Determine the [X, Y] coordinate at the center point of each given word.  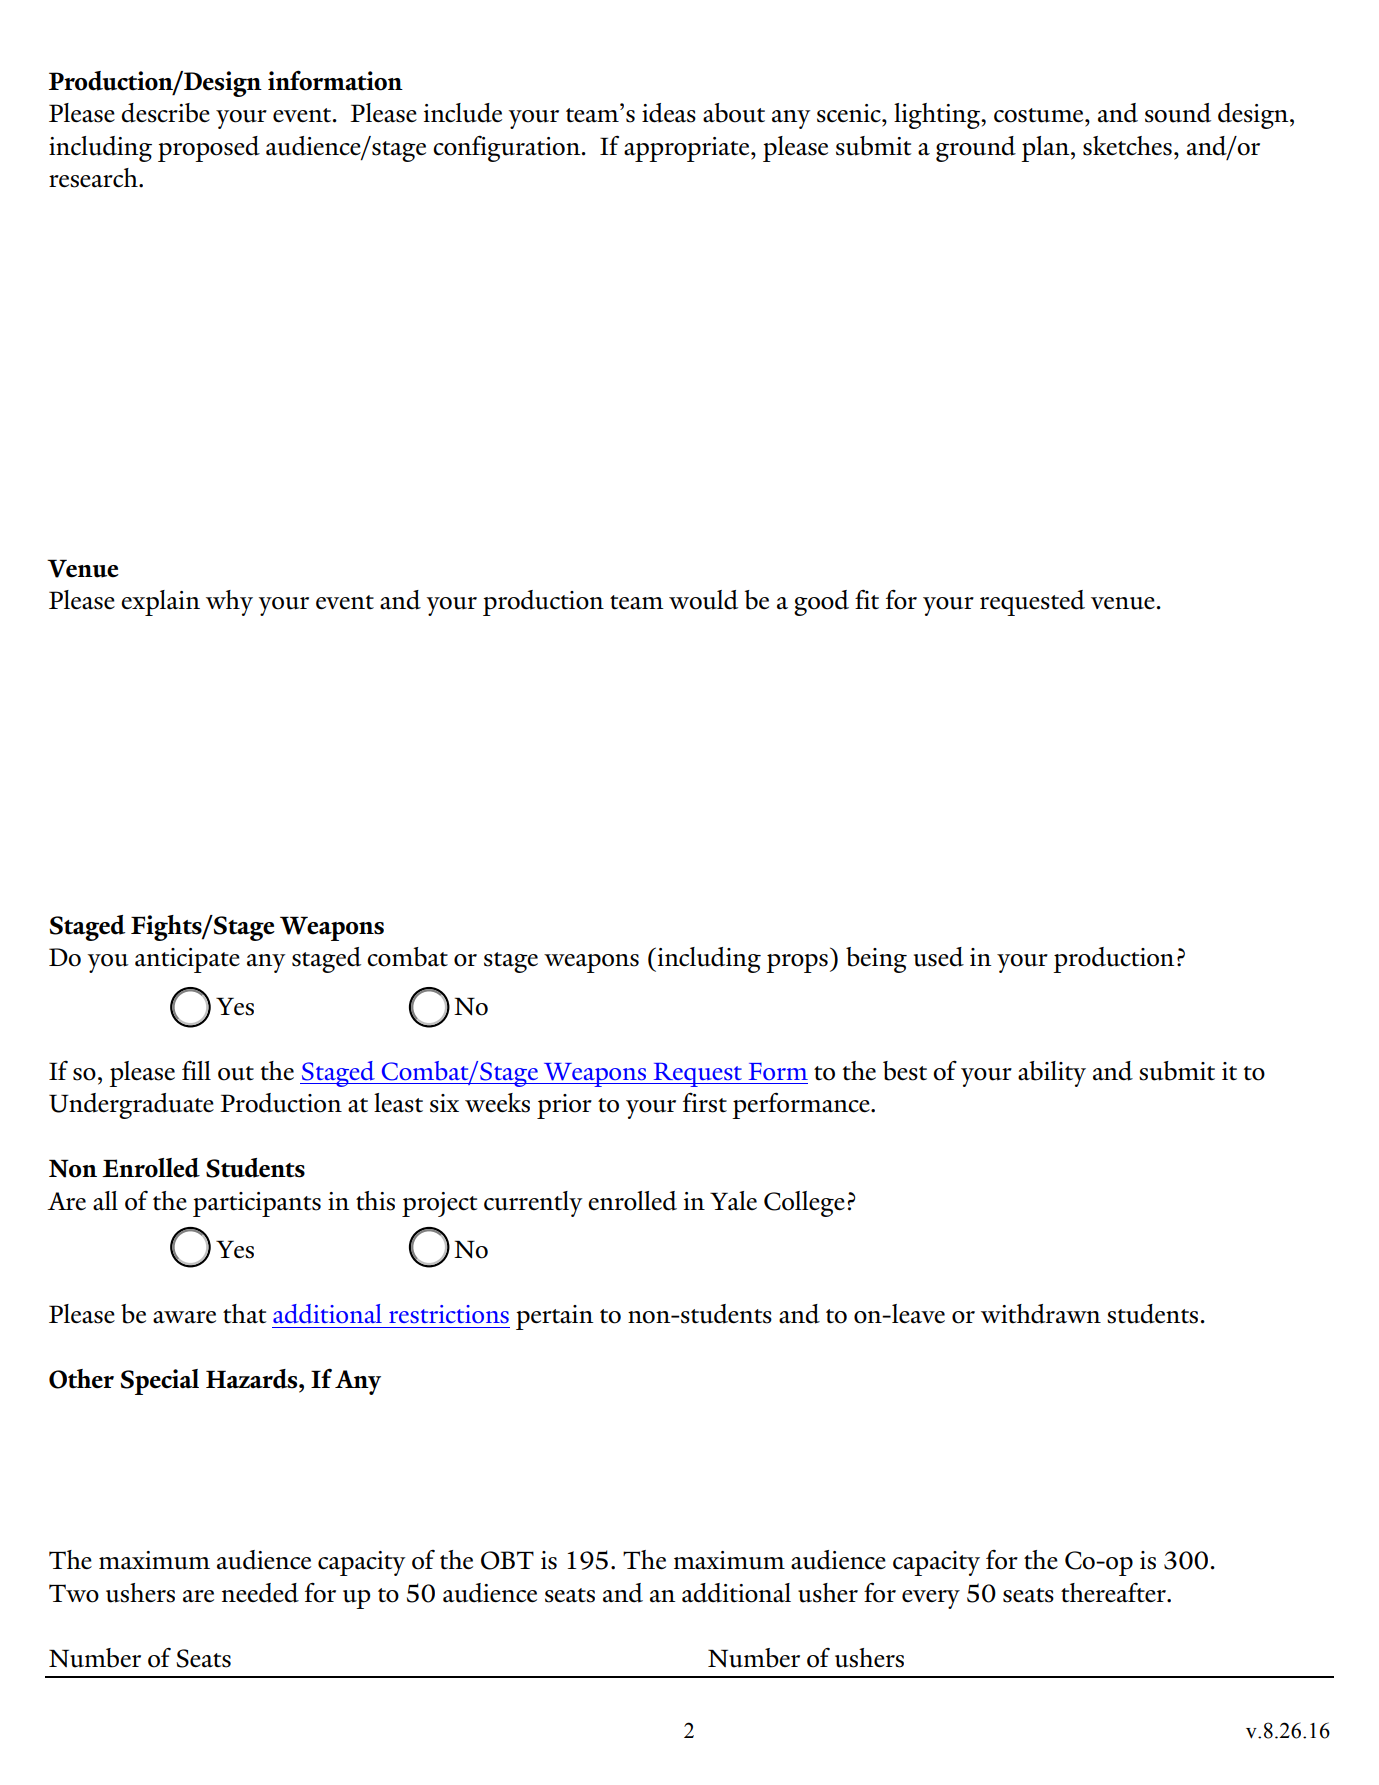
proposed [209, 149]
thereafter [1115, 1593]
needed [260, 1593]
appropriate [688, 149]
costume [1040, 115]
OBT [507, 1560]
